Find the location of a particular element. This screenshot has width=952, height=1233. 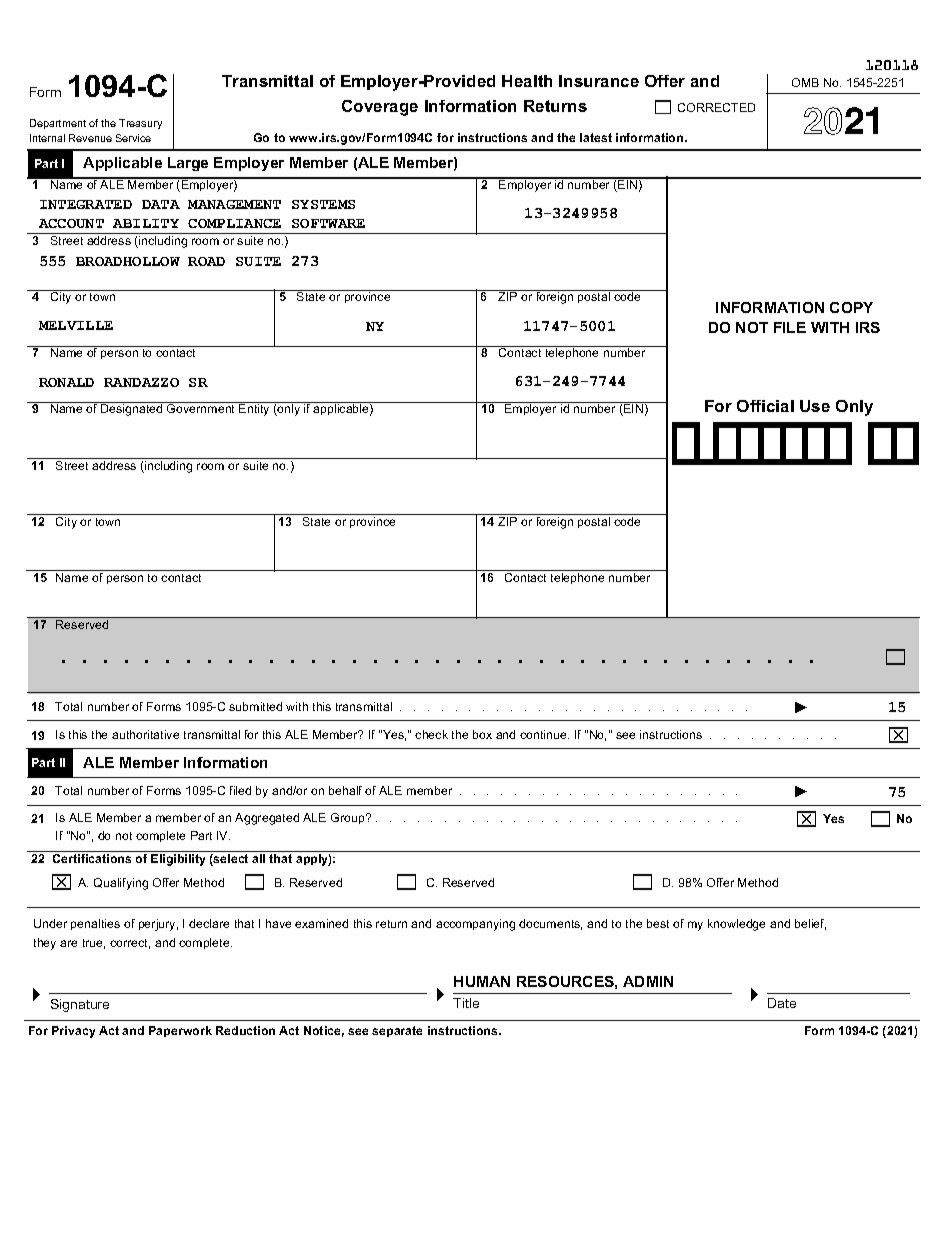

Date is located at coordinates (782, 1003).
